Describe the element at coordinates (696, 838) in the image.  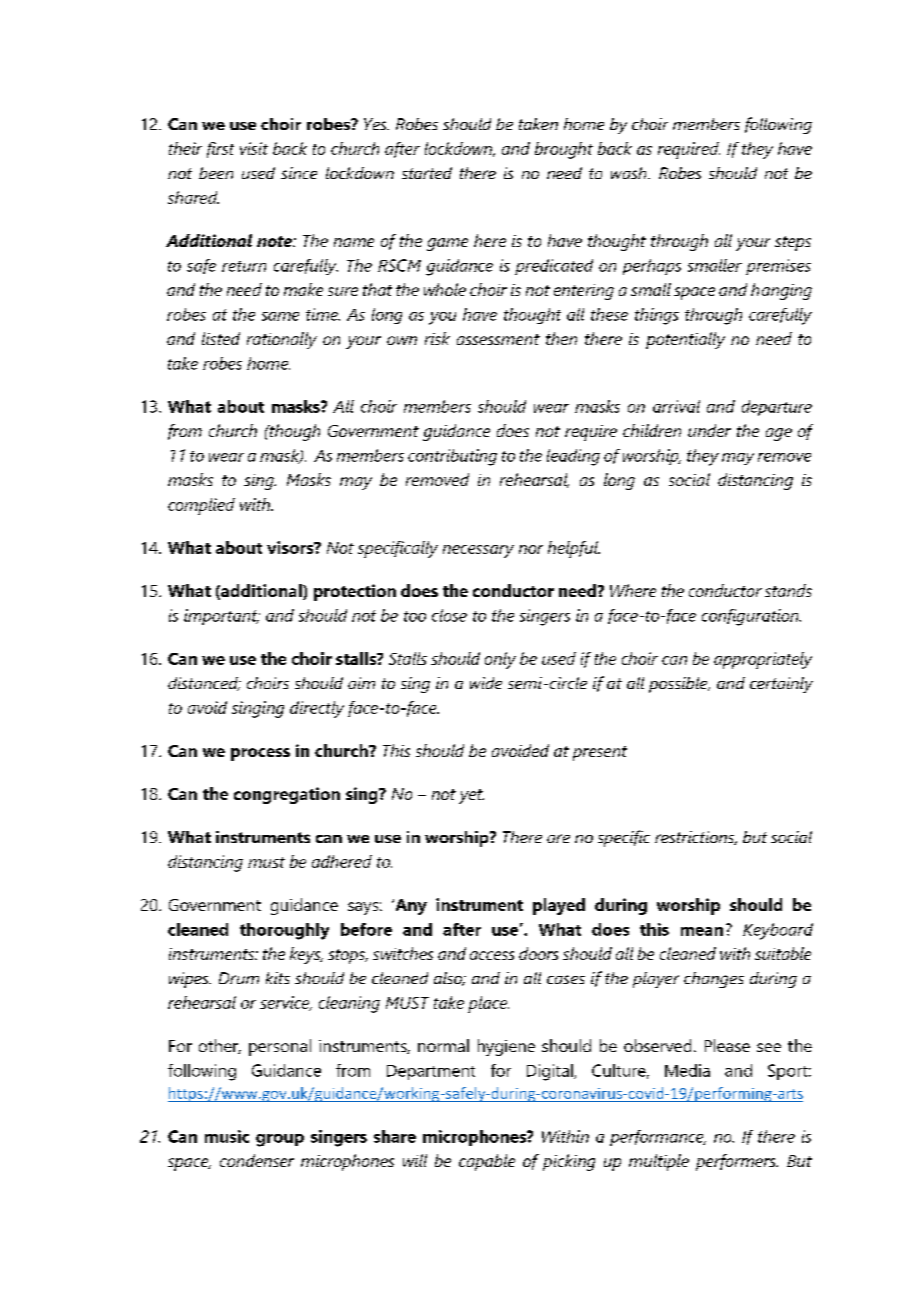
I see `restrictions` at that location.
